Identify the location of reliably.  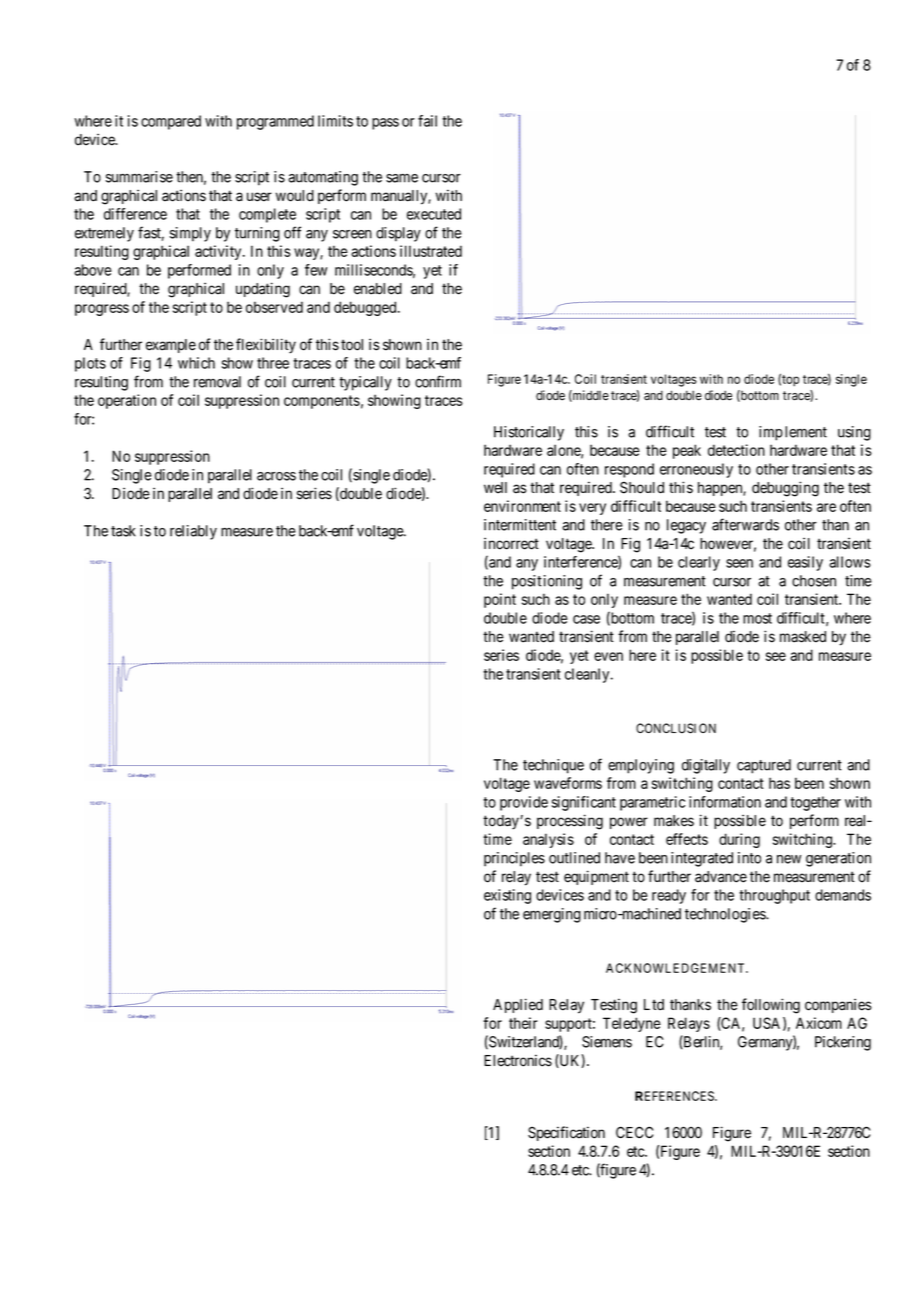
(193, 532).
